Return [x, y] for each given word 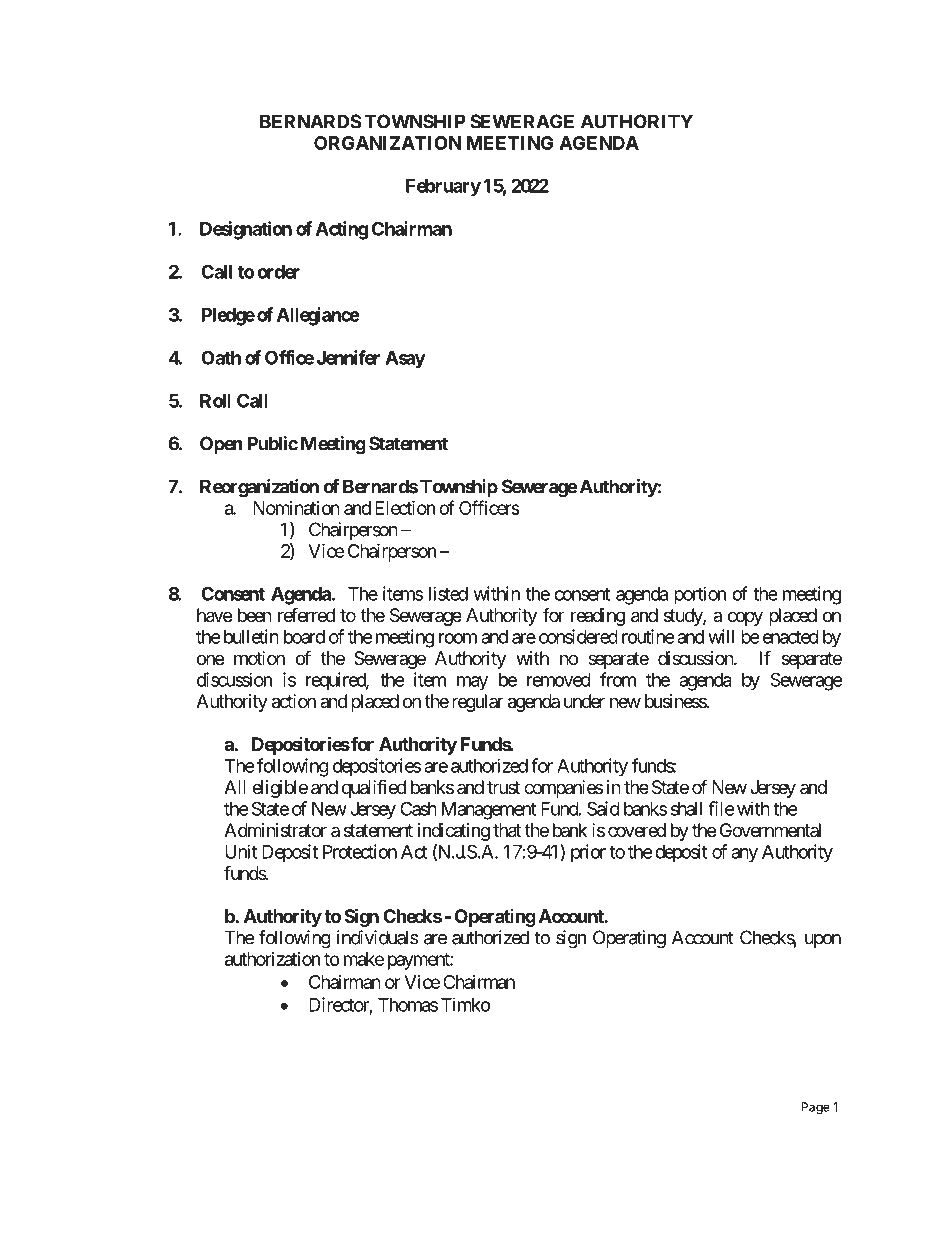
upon [823, 941]
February [443, 188]
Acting [342, 230]
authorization [272, 959]
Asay [405, 360]
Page [815, 1108]
